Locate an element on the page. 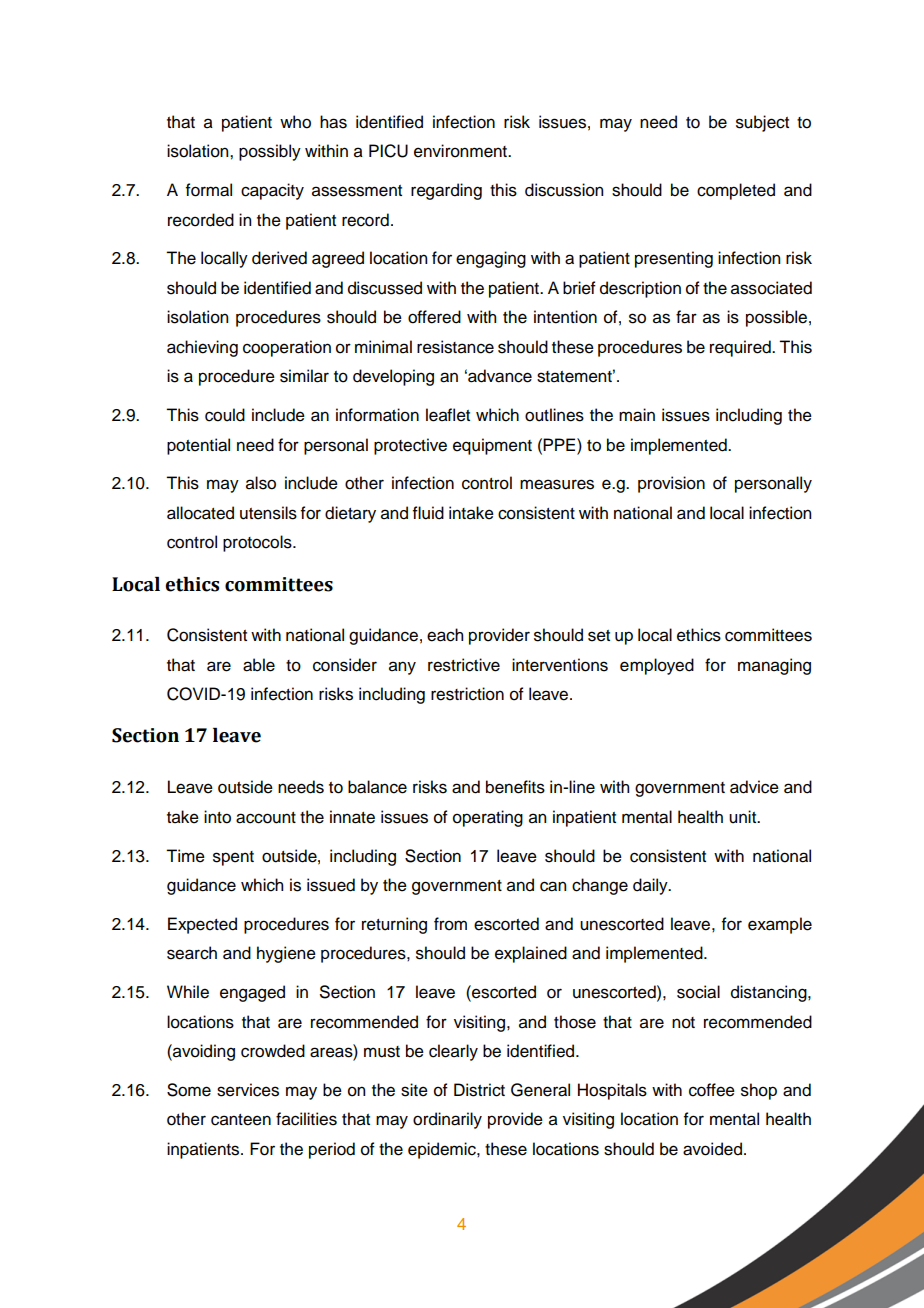 This image has height=1308, width=924. possibly is located at coordinates (270, 152).
